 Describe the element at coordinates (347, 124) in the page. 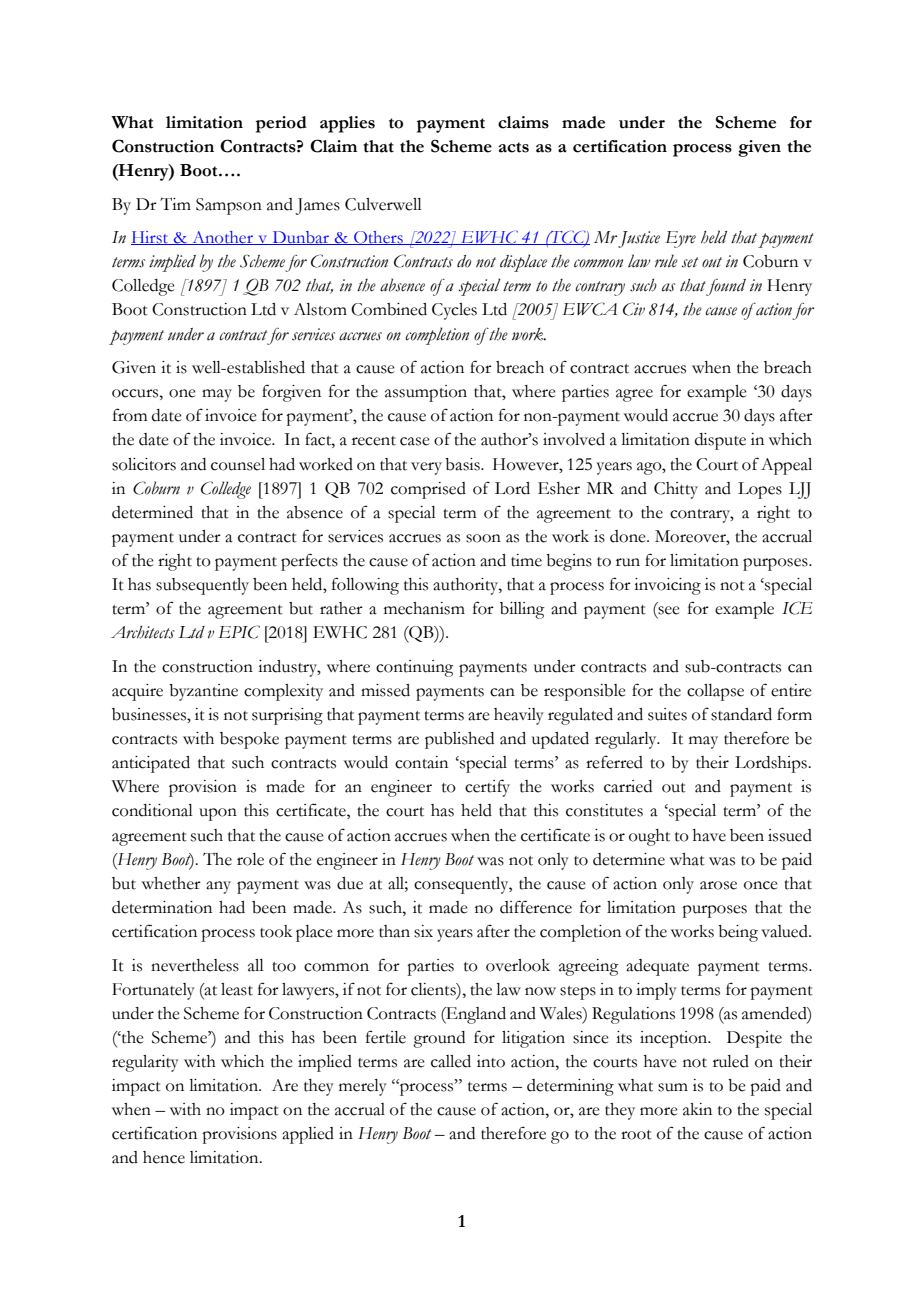

I see `applies` at that location.
